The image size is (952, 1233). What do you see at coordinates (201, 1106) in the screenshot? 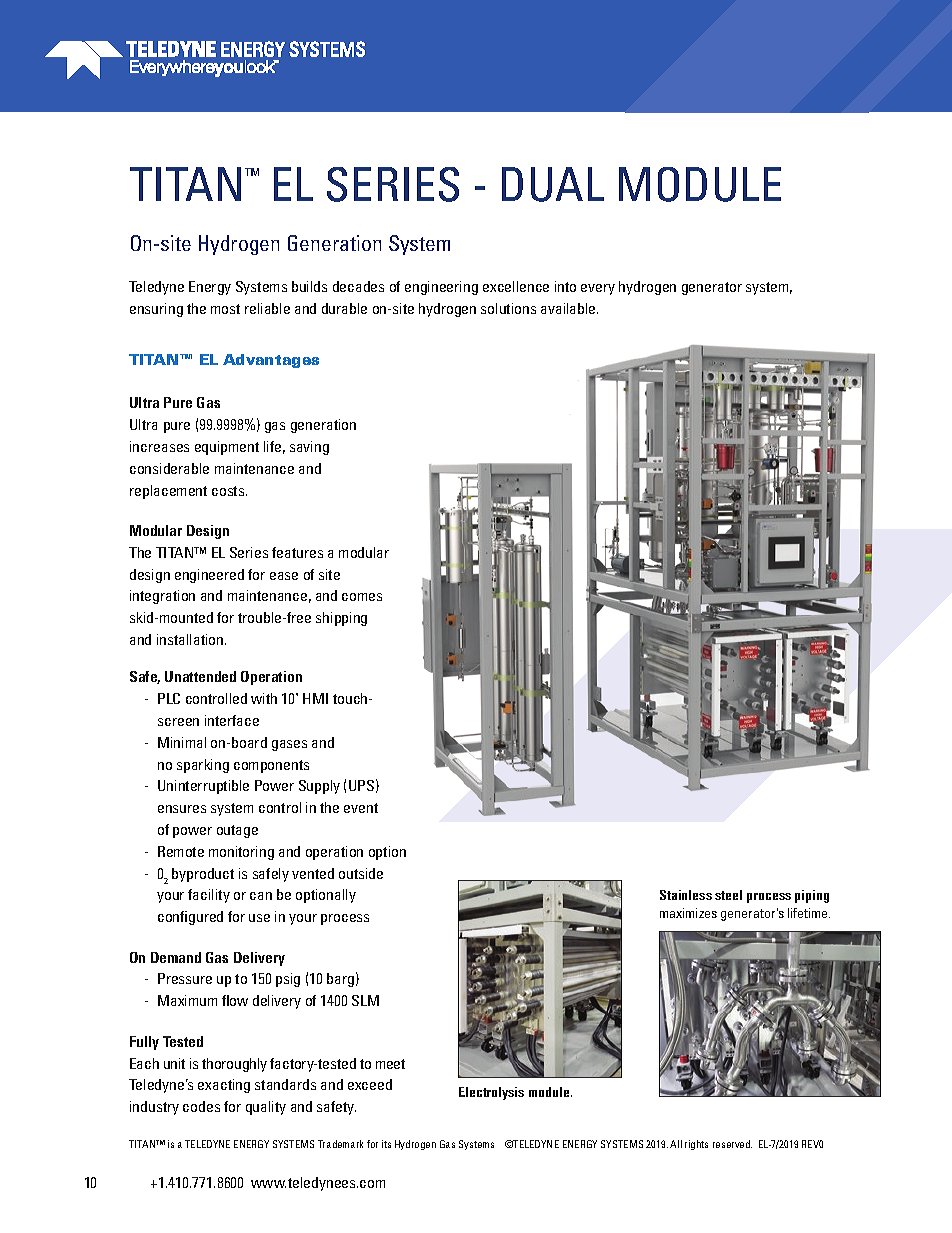
I see `codes` at bounding box center [201, 1106].
